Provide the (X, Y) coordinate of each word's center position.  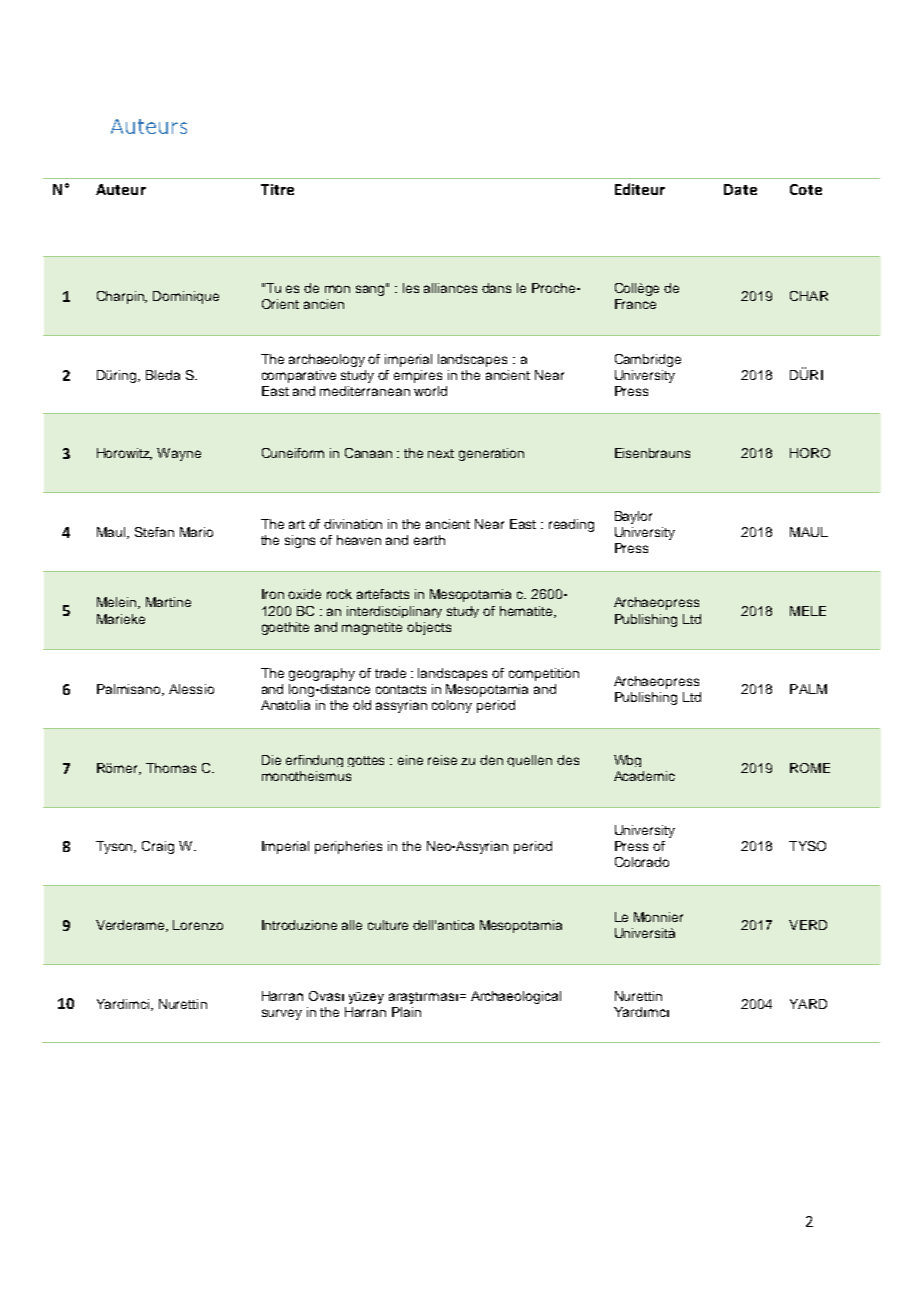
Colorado (642, 862)
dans (496, 288)
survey (282, 1014)
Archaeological (516, 997)
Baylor (633, 517)
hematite (527, 612)
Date (740, 189)
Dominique (186, 297)
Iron (273, 594)
